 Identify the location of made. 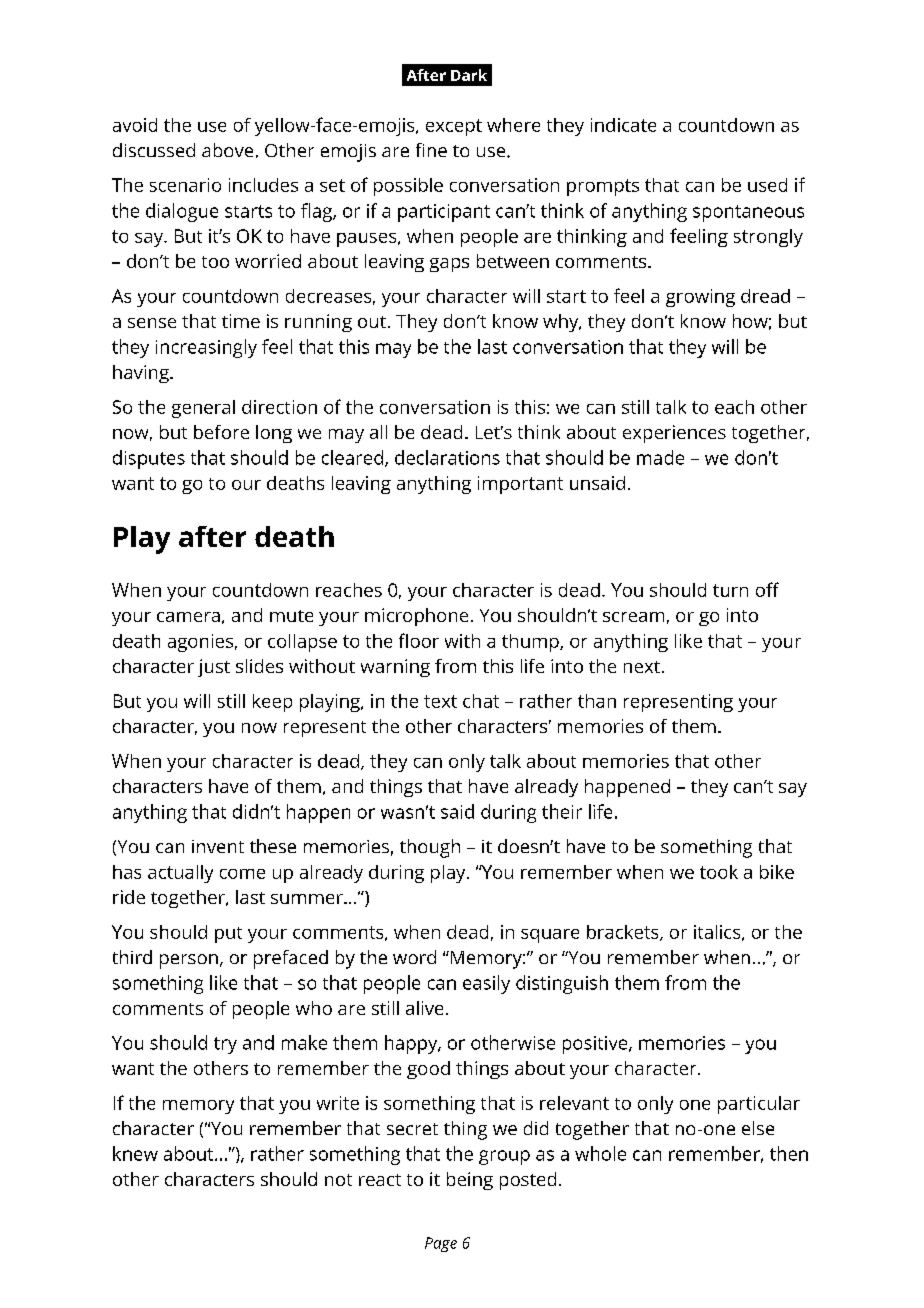
(660, 457).
